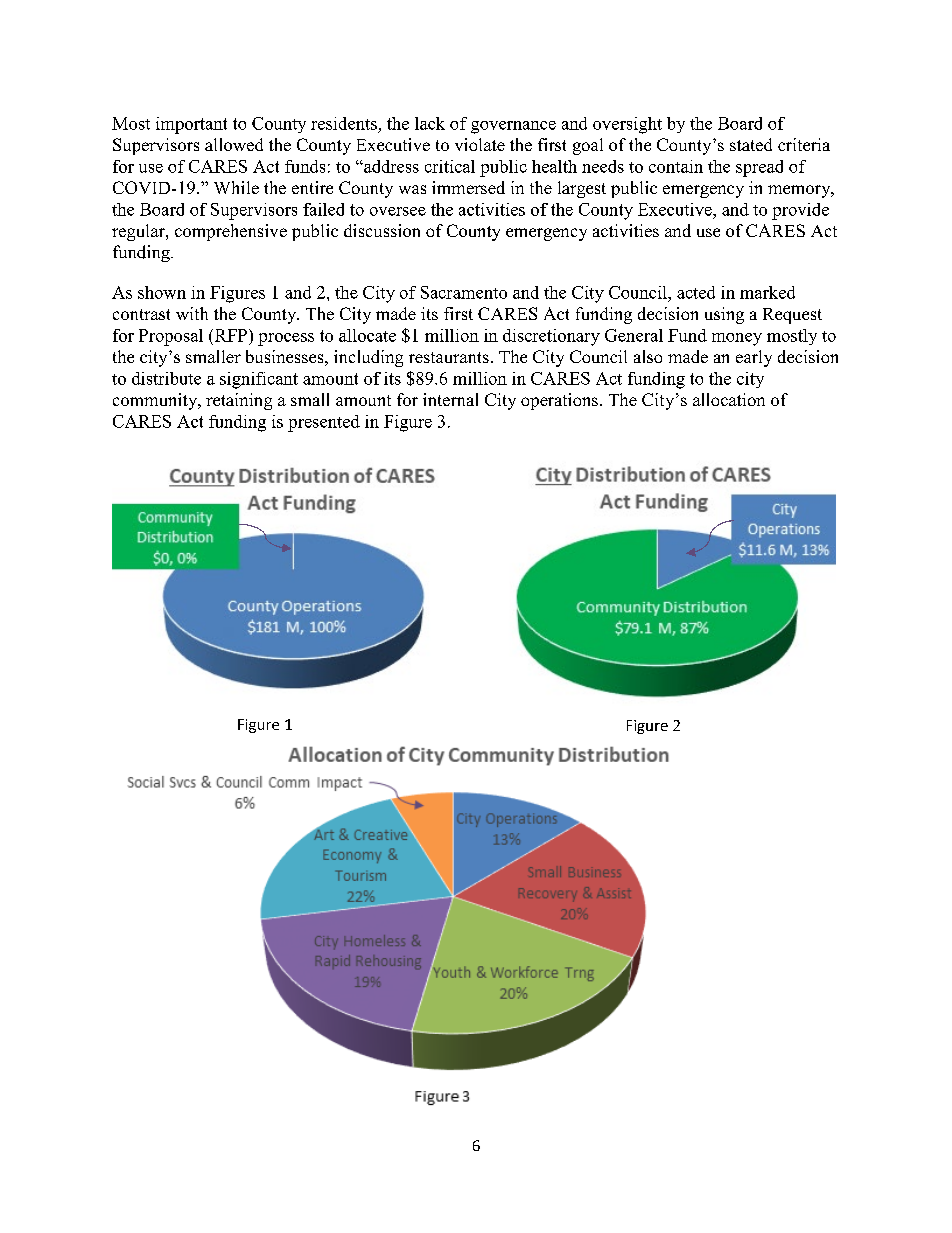 The width and height of the screenshot is (952, 1233). What do you see at coordinates (468, 187) in the screenshot?
I see `immersed` at bounding box center [468, 187].
